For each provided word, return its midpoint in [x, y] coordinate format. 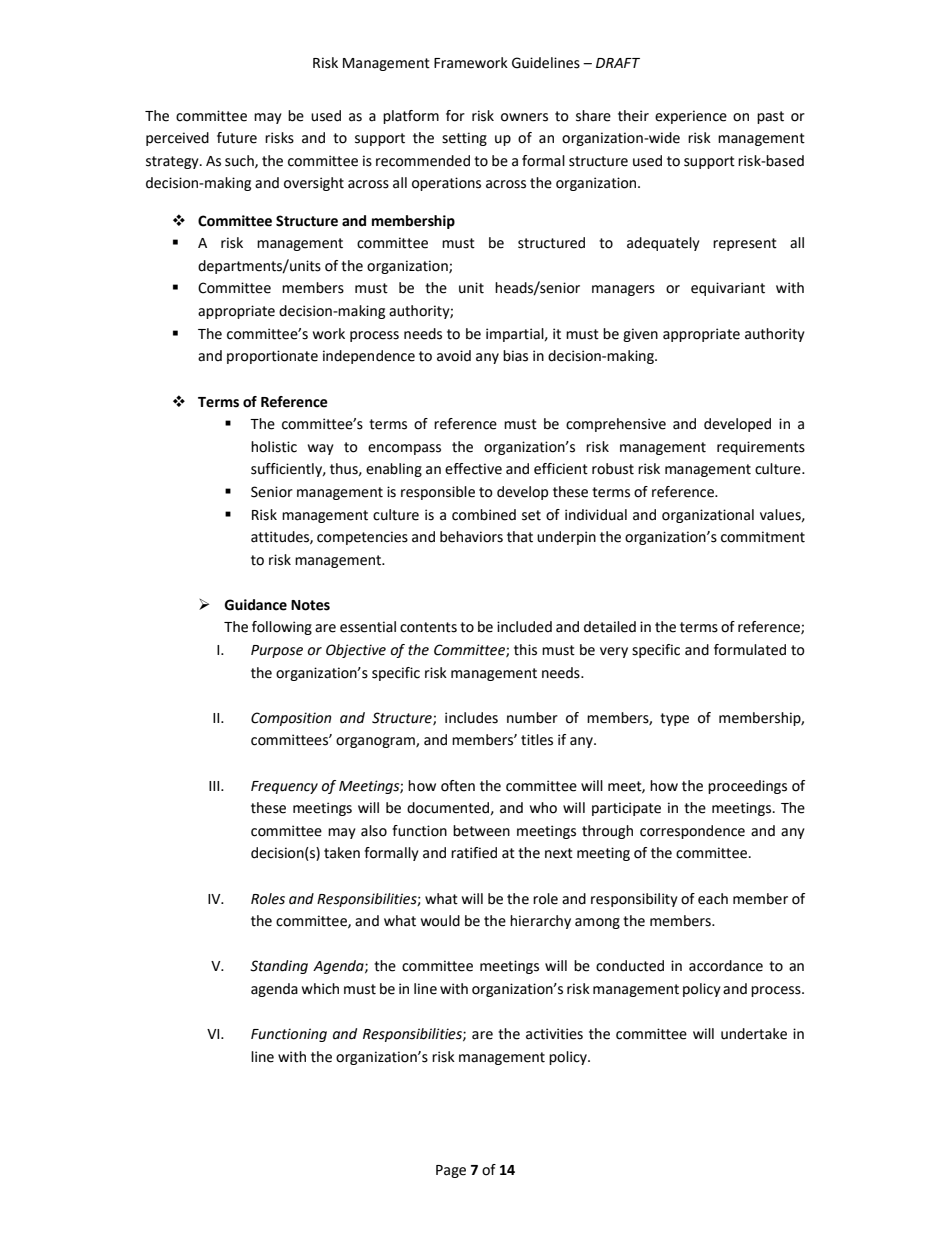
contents [428, 627]
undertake [754, 1034]
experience [691, 117]
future [237, 138]
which [320, 989]
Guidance [255, 605]
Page [451, 1171]
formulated [750, 650]
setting [464, 139]
